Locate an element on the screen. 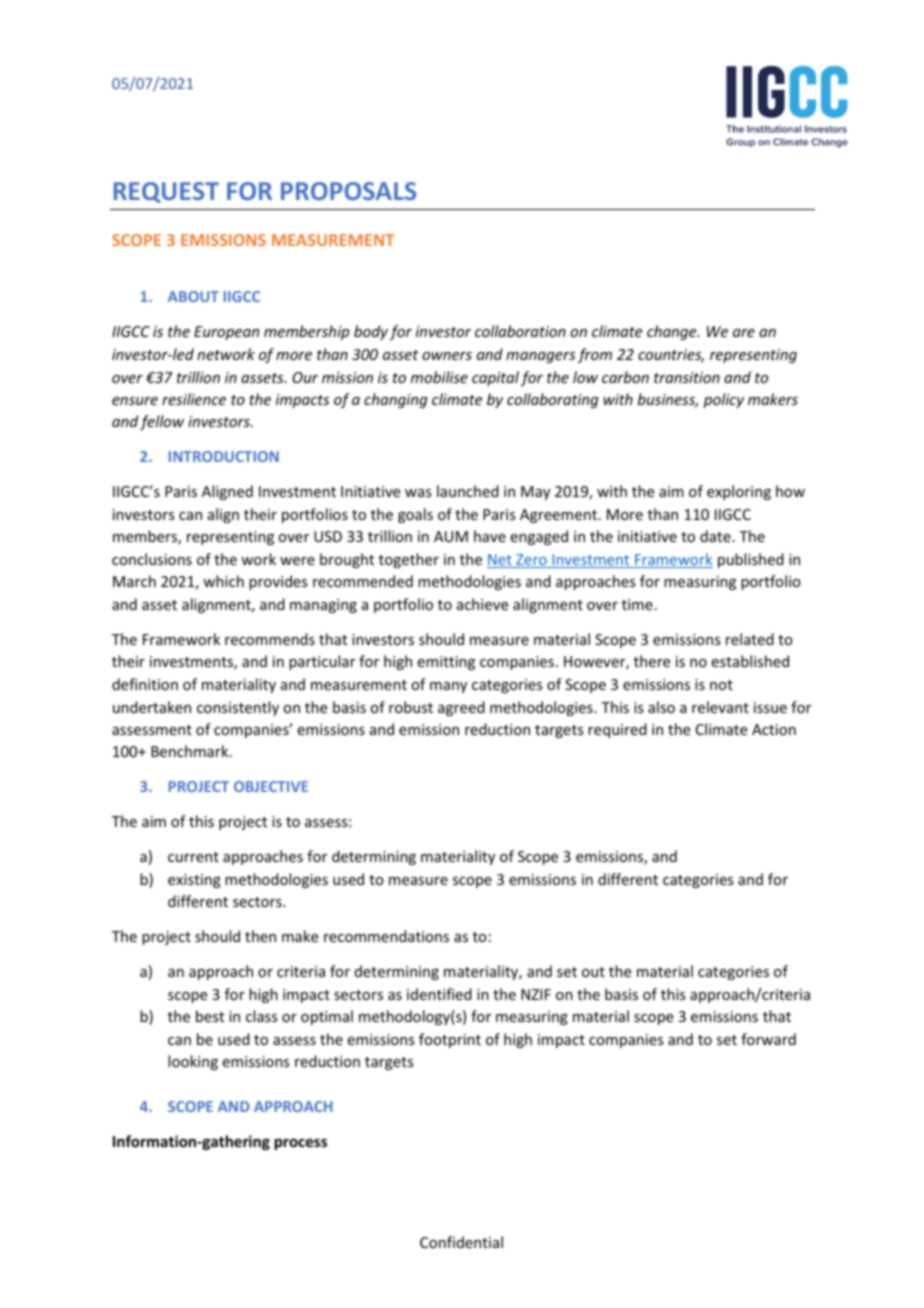 The width and height of the screenshot is (924, 1308). process is located at coordinates (301, 1144).
